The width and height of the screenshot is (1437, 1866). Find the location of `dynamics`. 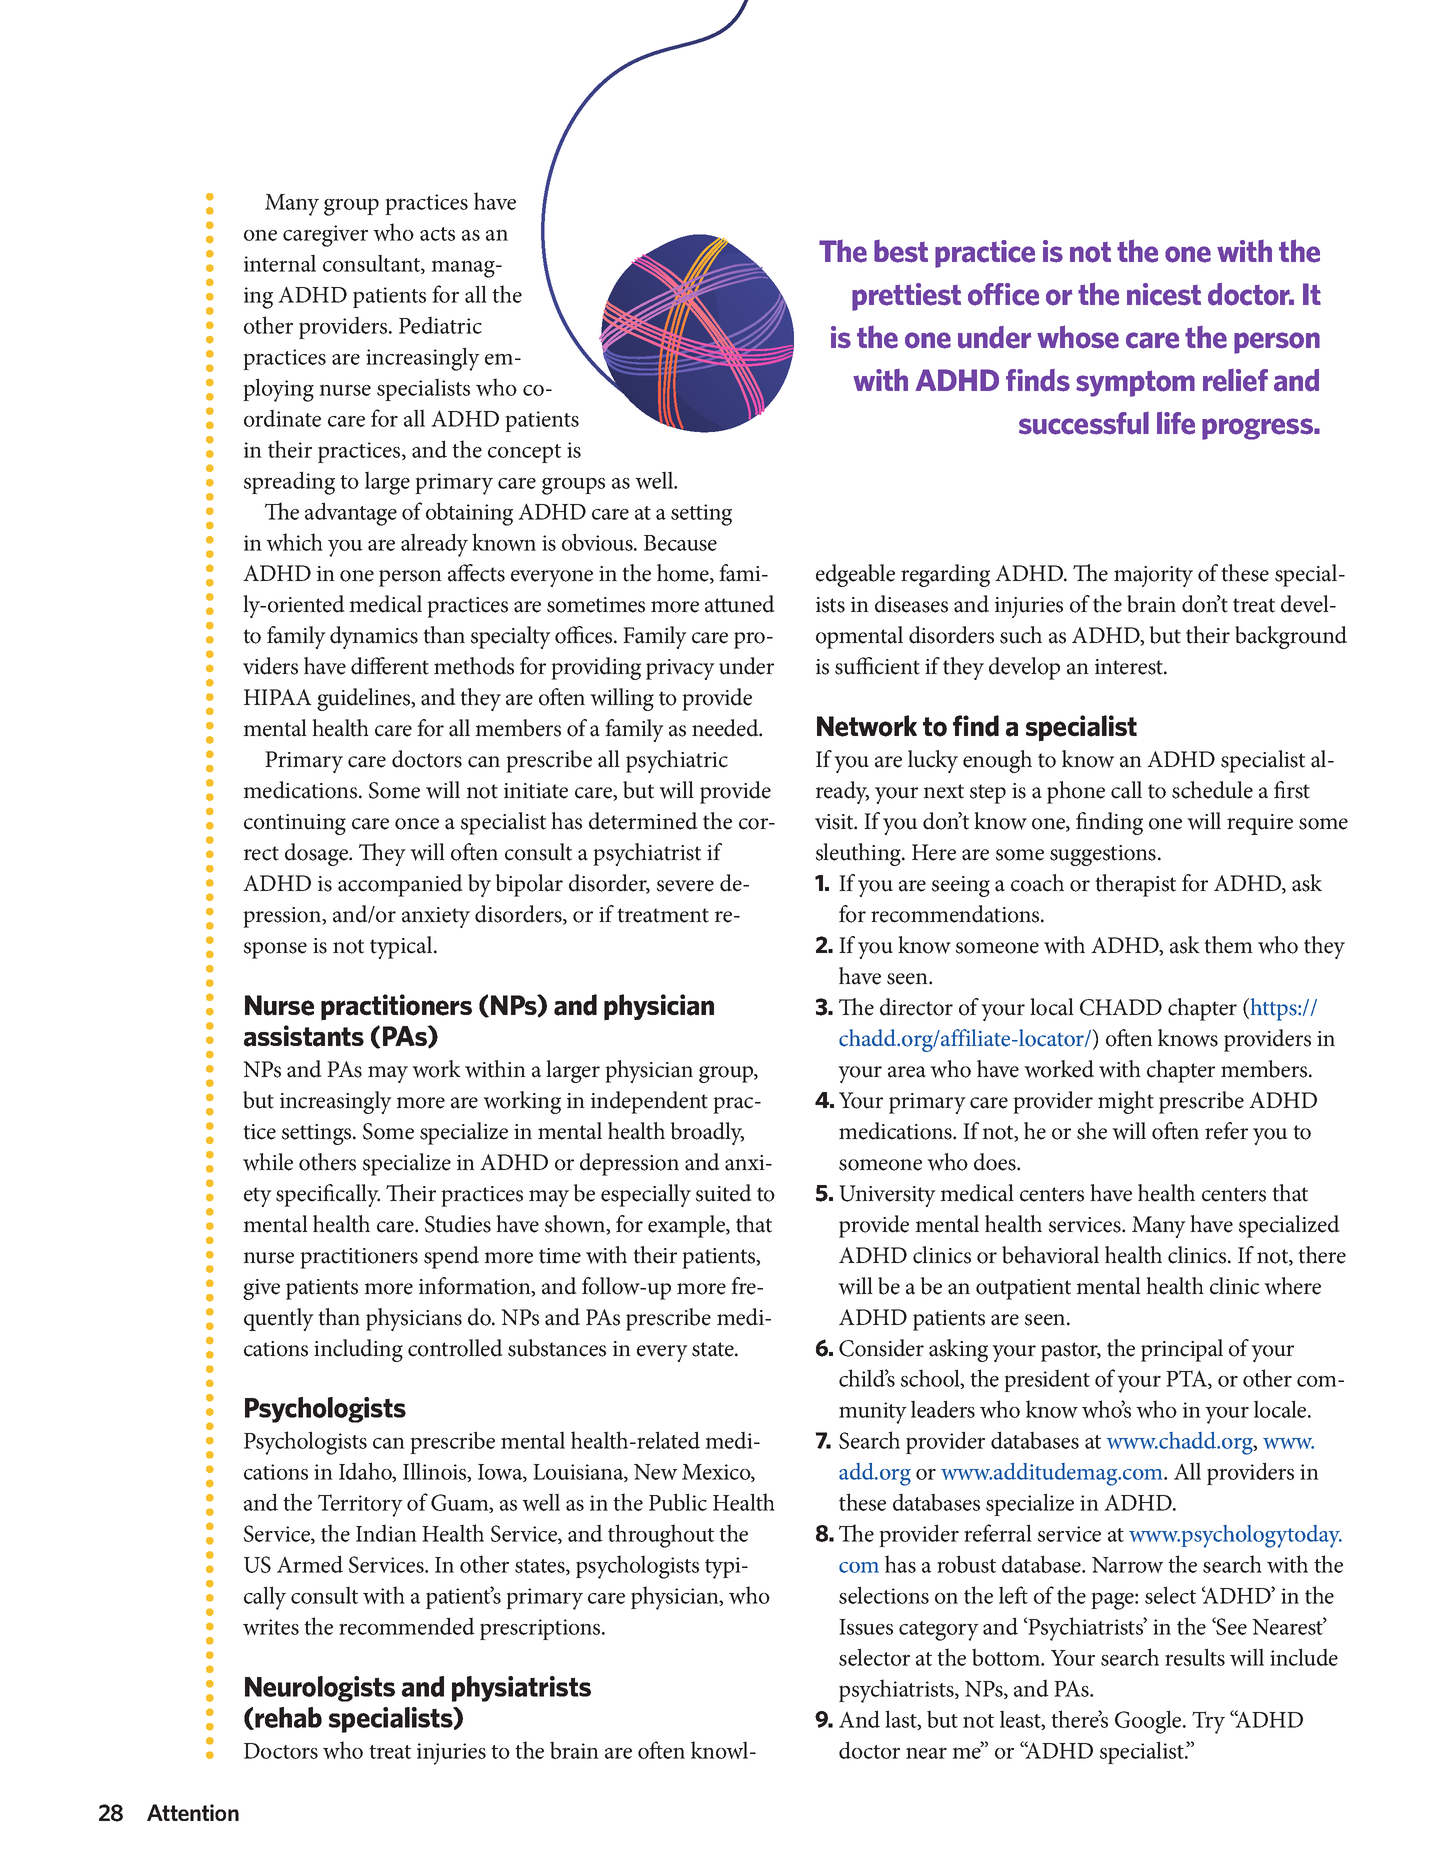

dynamics is located at coordinates (374, 637).
